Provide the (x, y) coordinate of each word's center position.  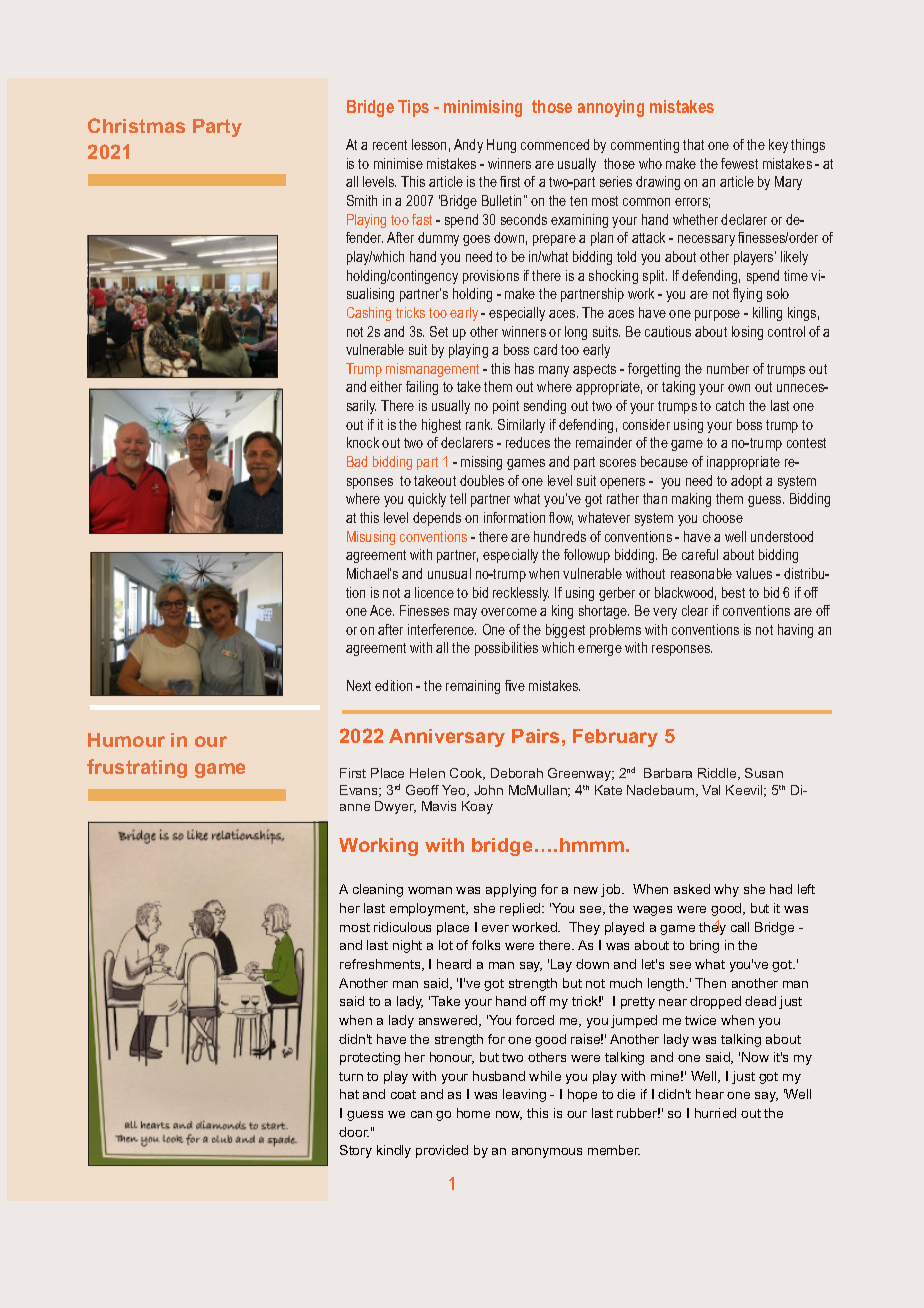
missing (481, 463)
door (354, 1132)
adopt (746, 482)
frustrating (137, 768)
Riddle (718, 774)
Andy (468, 146)
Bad (357, 461)
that (693, 144)
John (488, 790)
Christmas (136, 125)
